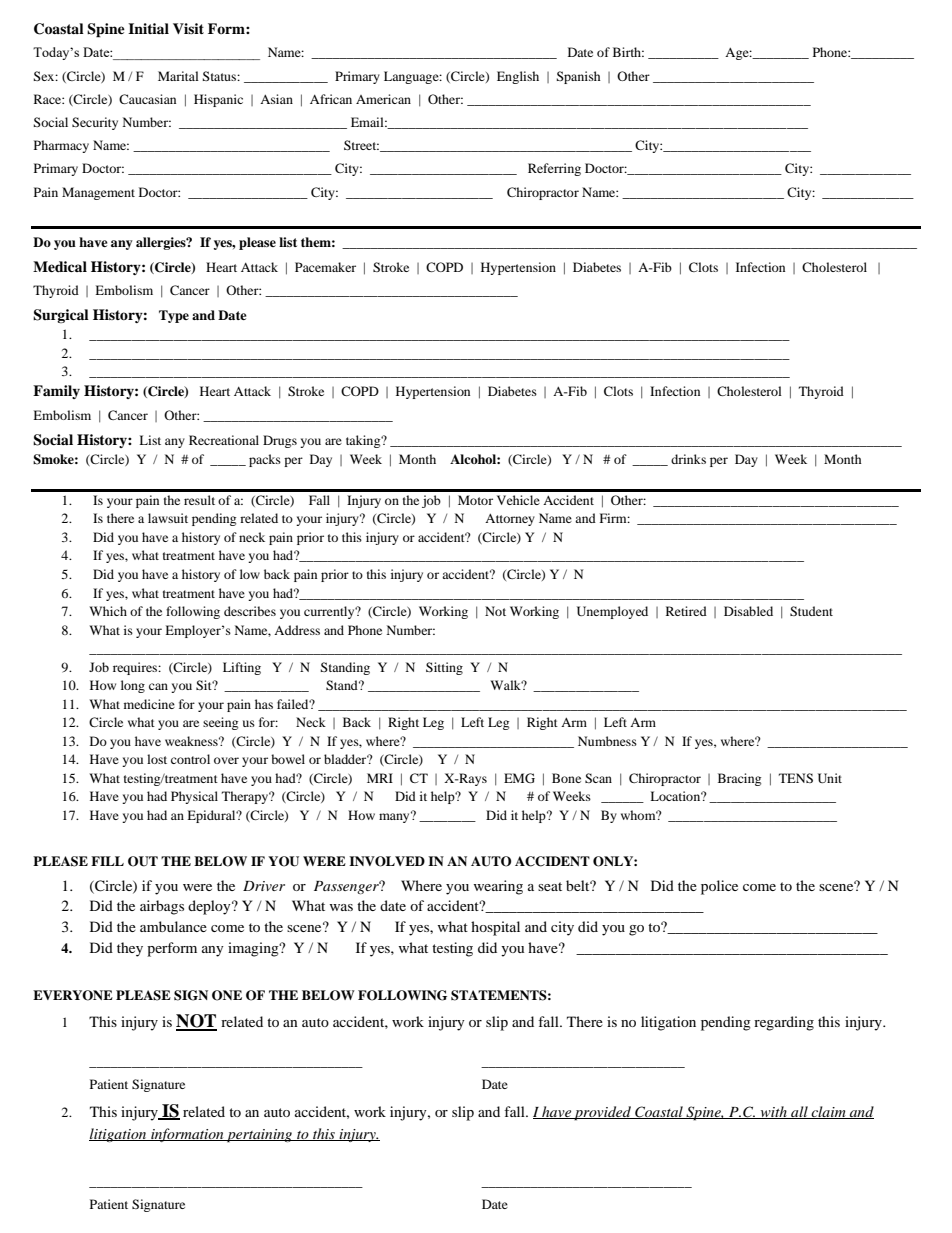  Describe the element at coordinates (518, 77) in the screenshot. I see `English` at that location.
